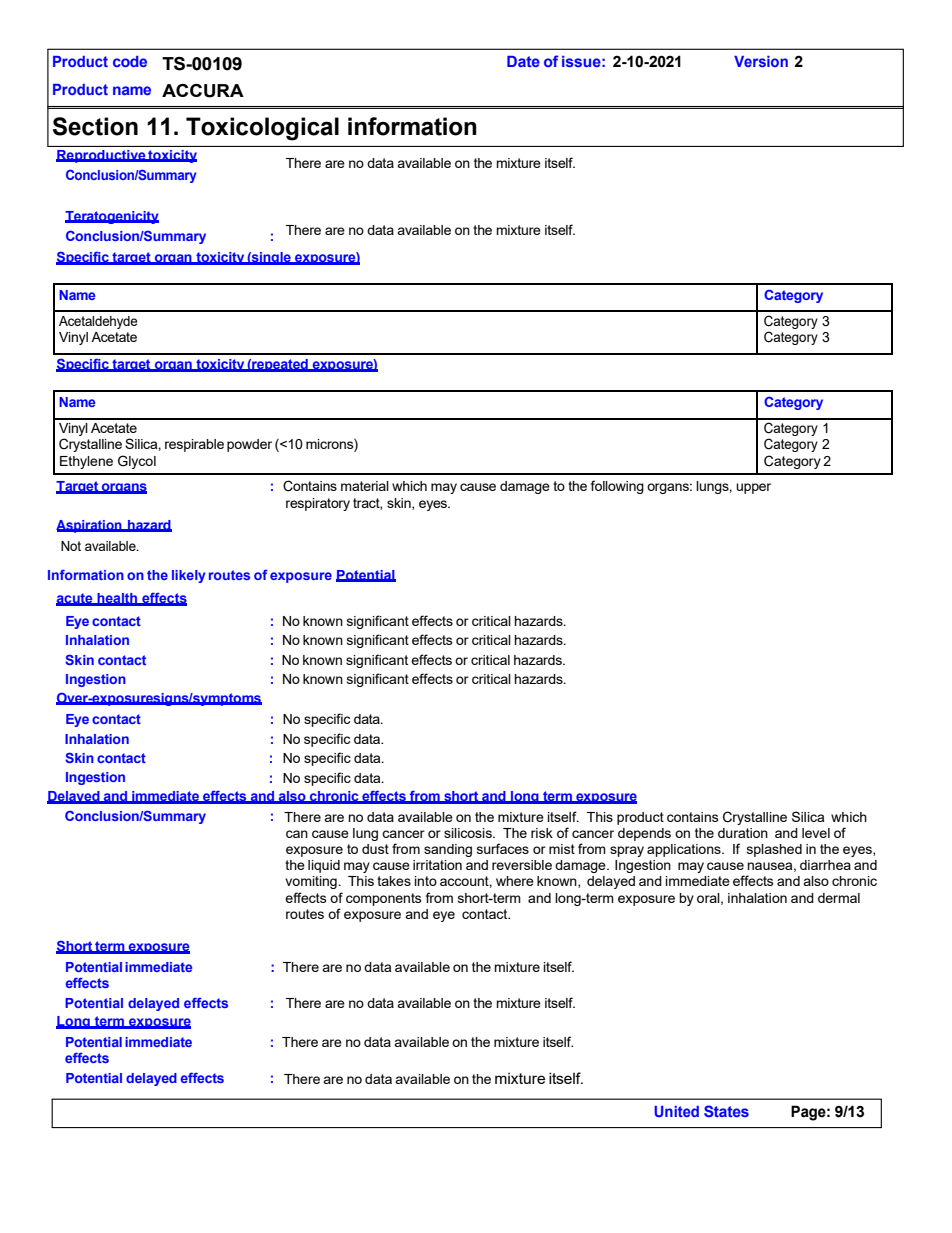  Describe the element at coordinates (312, 882) in the document. I see `vomiting` at that location.
